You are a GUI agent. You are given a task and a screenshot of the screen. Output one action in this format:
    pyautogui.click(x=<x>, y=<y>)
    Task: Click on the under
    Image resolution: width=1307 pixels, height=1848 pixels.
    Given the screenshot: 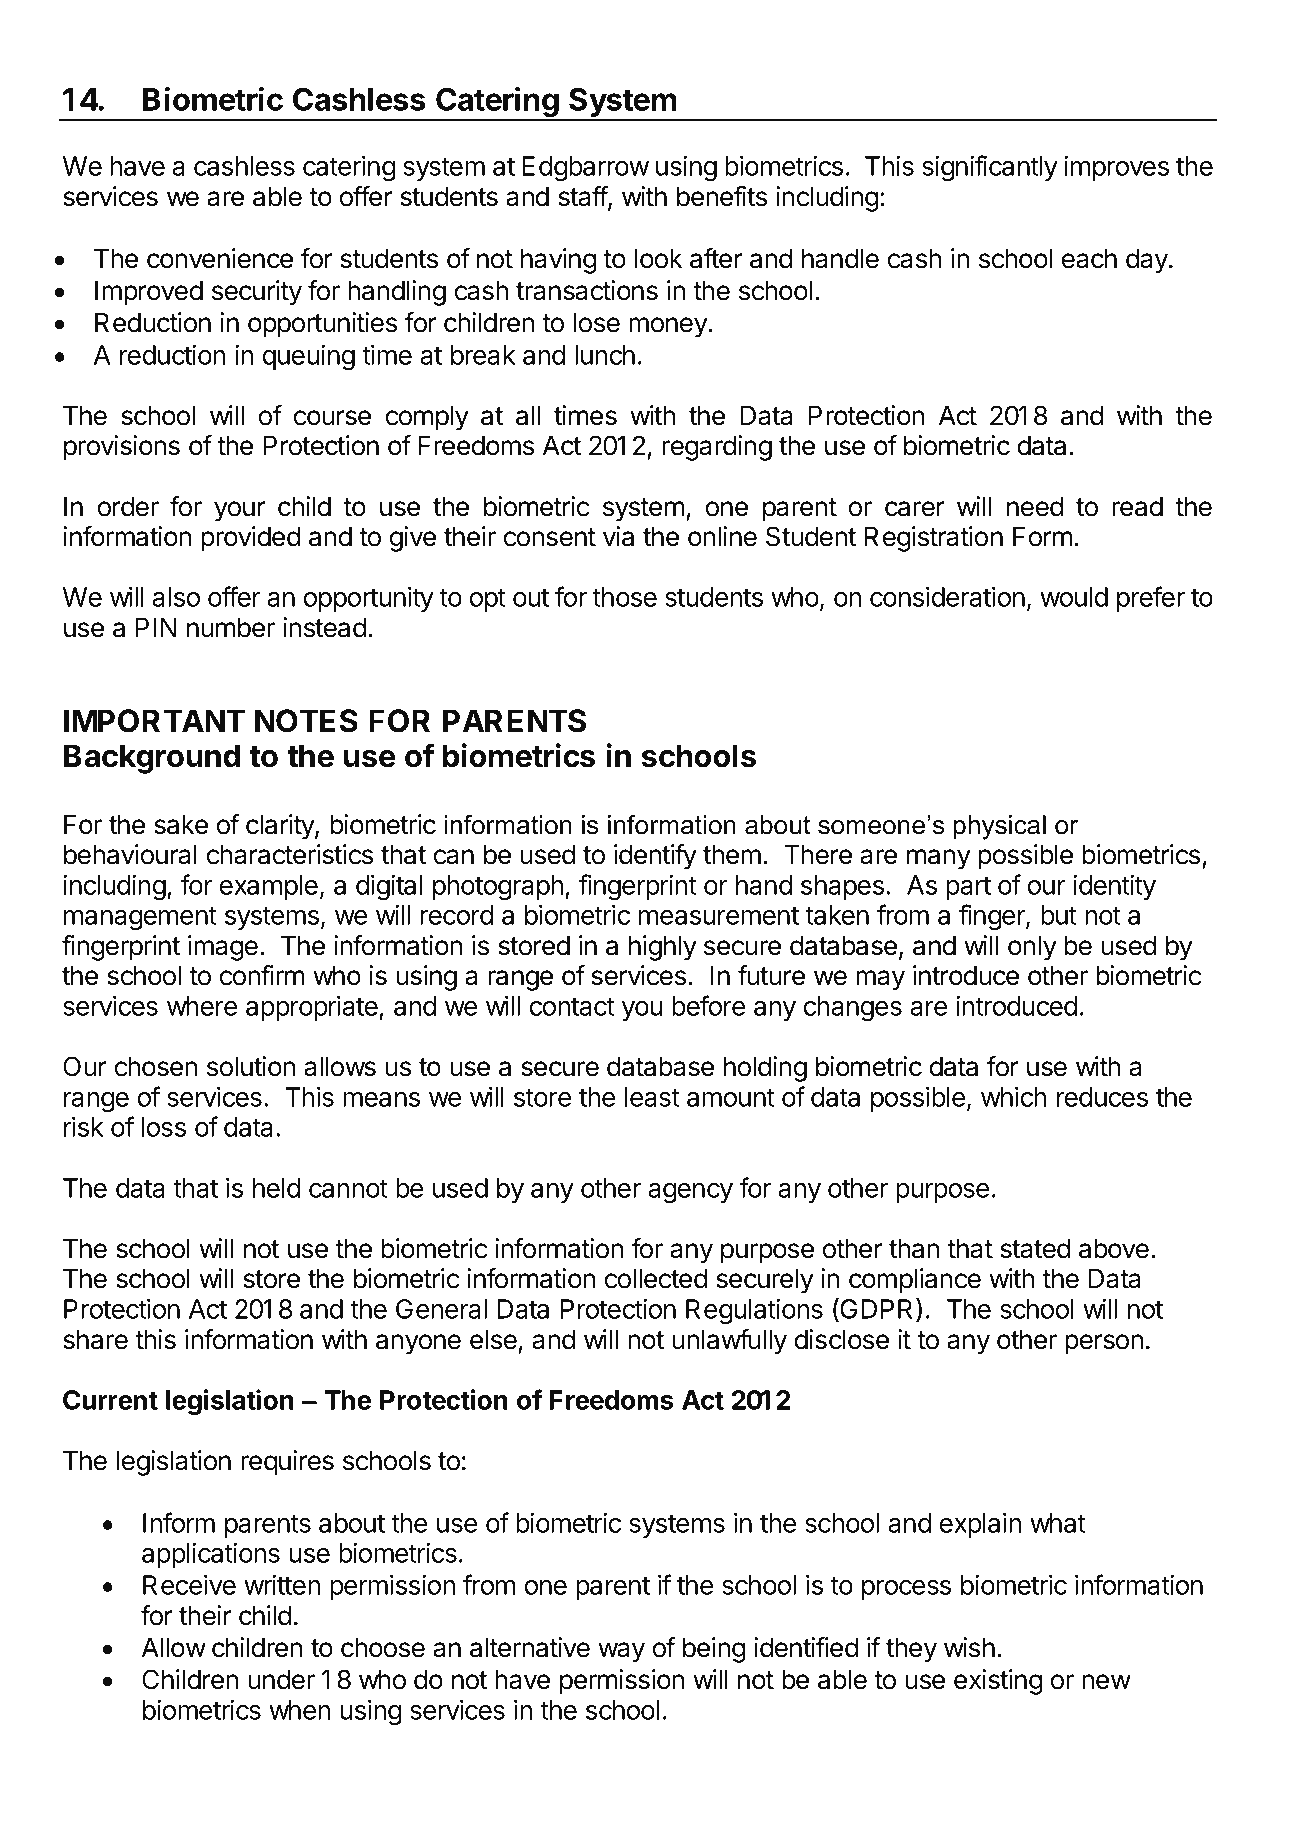 What is the action you would take?
    pyautogui.click(x=281, y=1680)
